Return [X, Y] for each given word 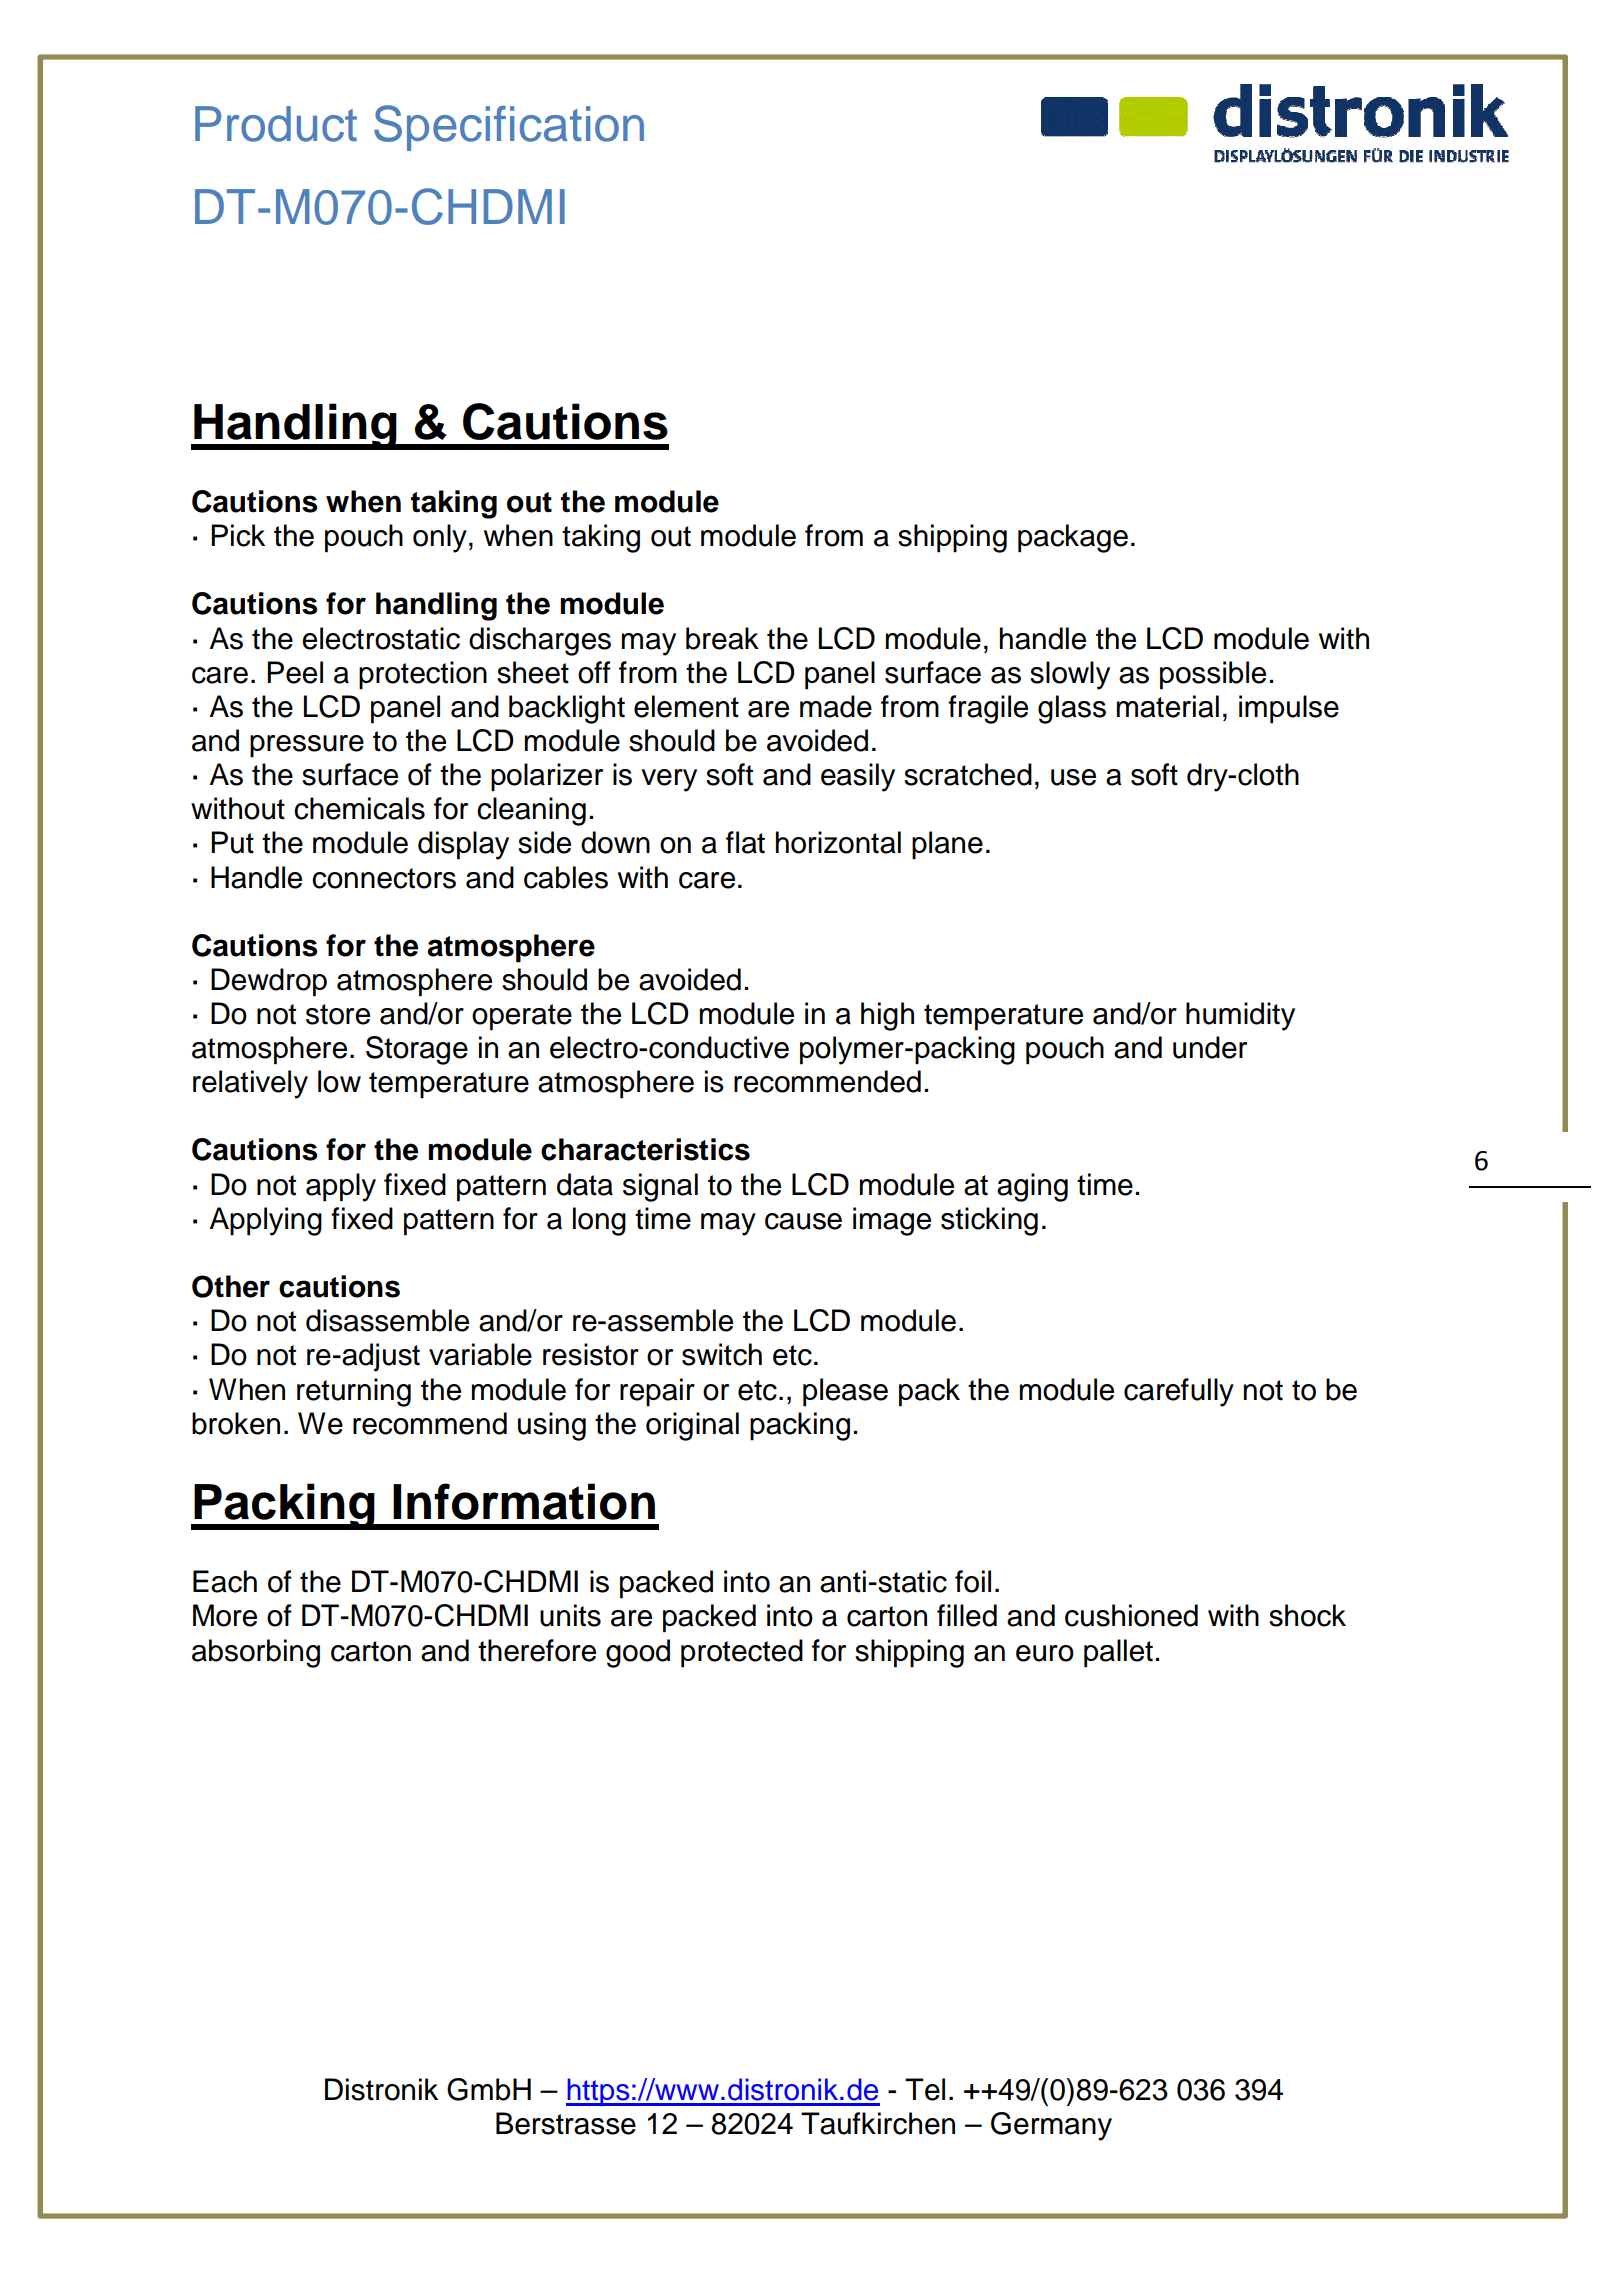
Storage [417, 1050]
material [1168, 706]
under [1210, 1047]
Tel [925, 2089]
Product [276, 124]
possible [1213, 675]
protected [742, 1653]
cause [803, 1221]
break [722, 638]
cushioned [1131, 1615]
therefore [537, 1650]
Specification [509, 128]
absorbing [256, 1653]
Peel [295, 672]
